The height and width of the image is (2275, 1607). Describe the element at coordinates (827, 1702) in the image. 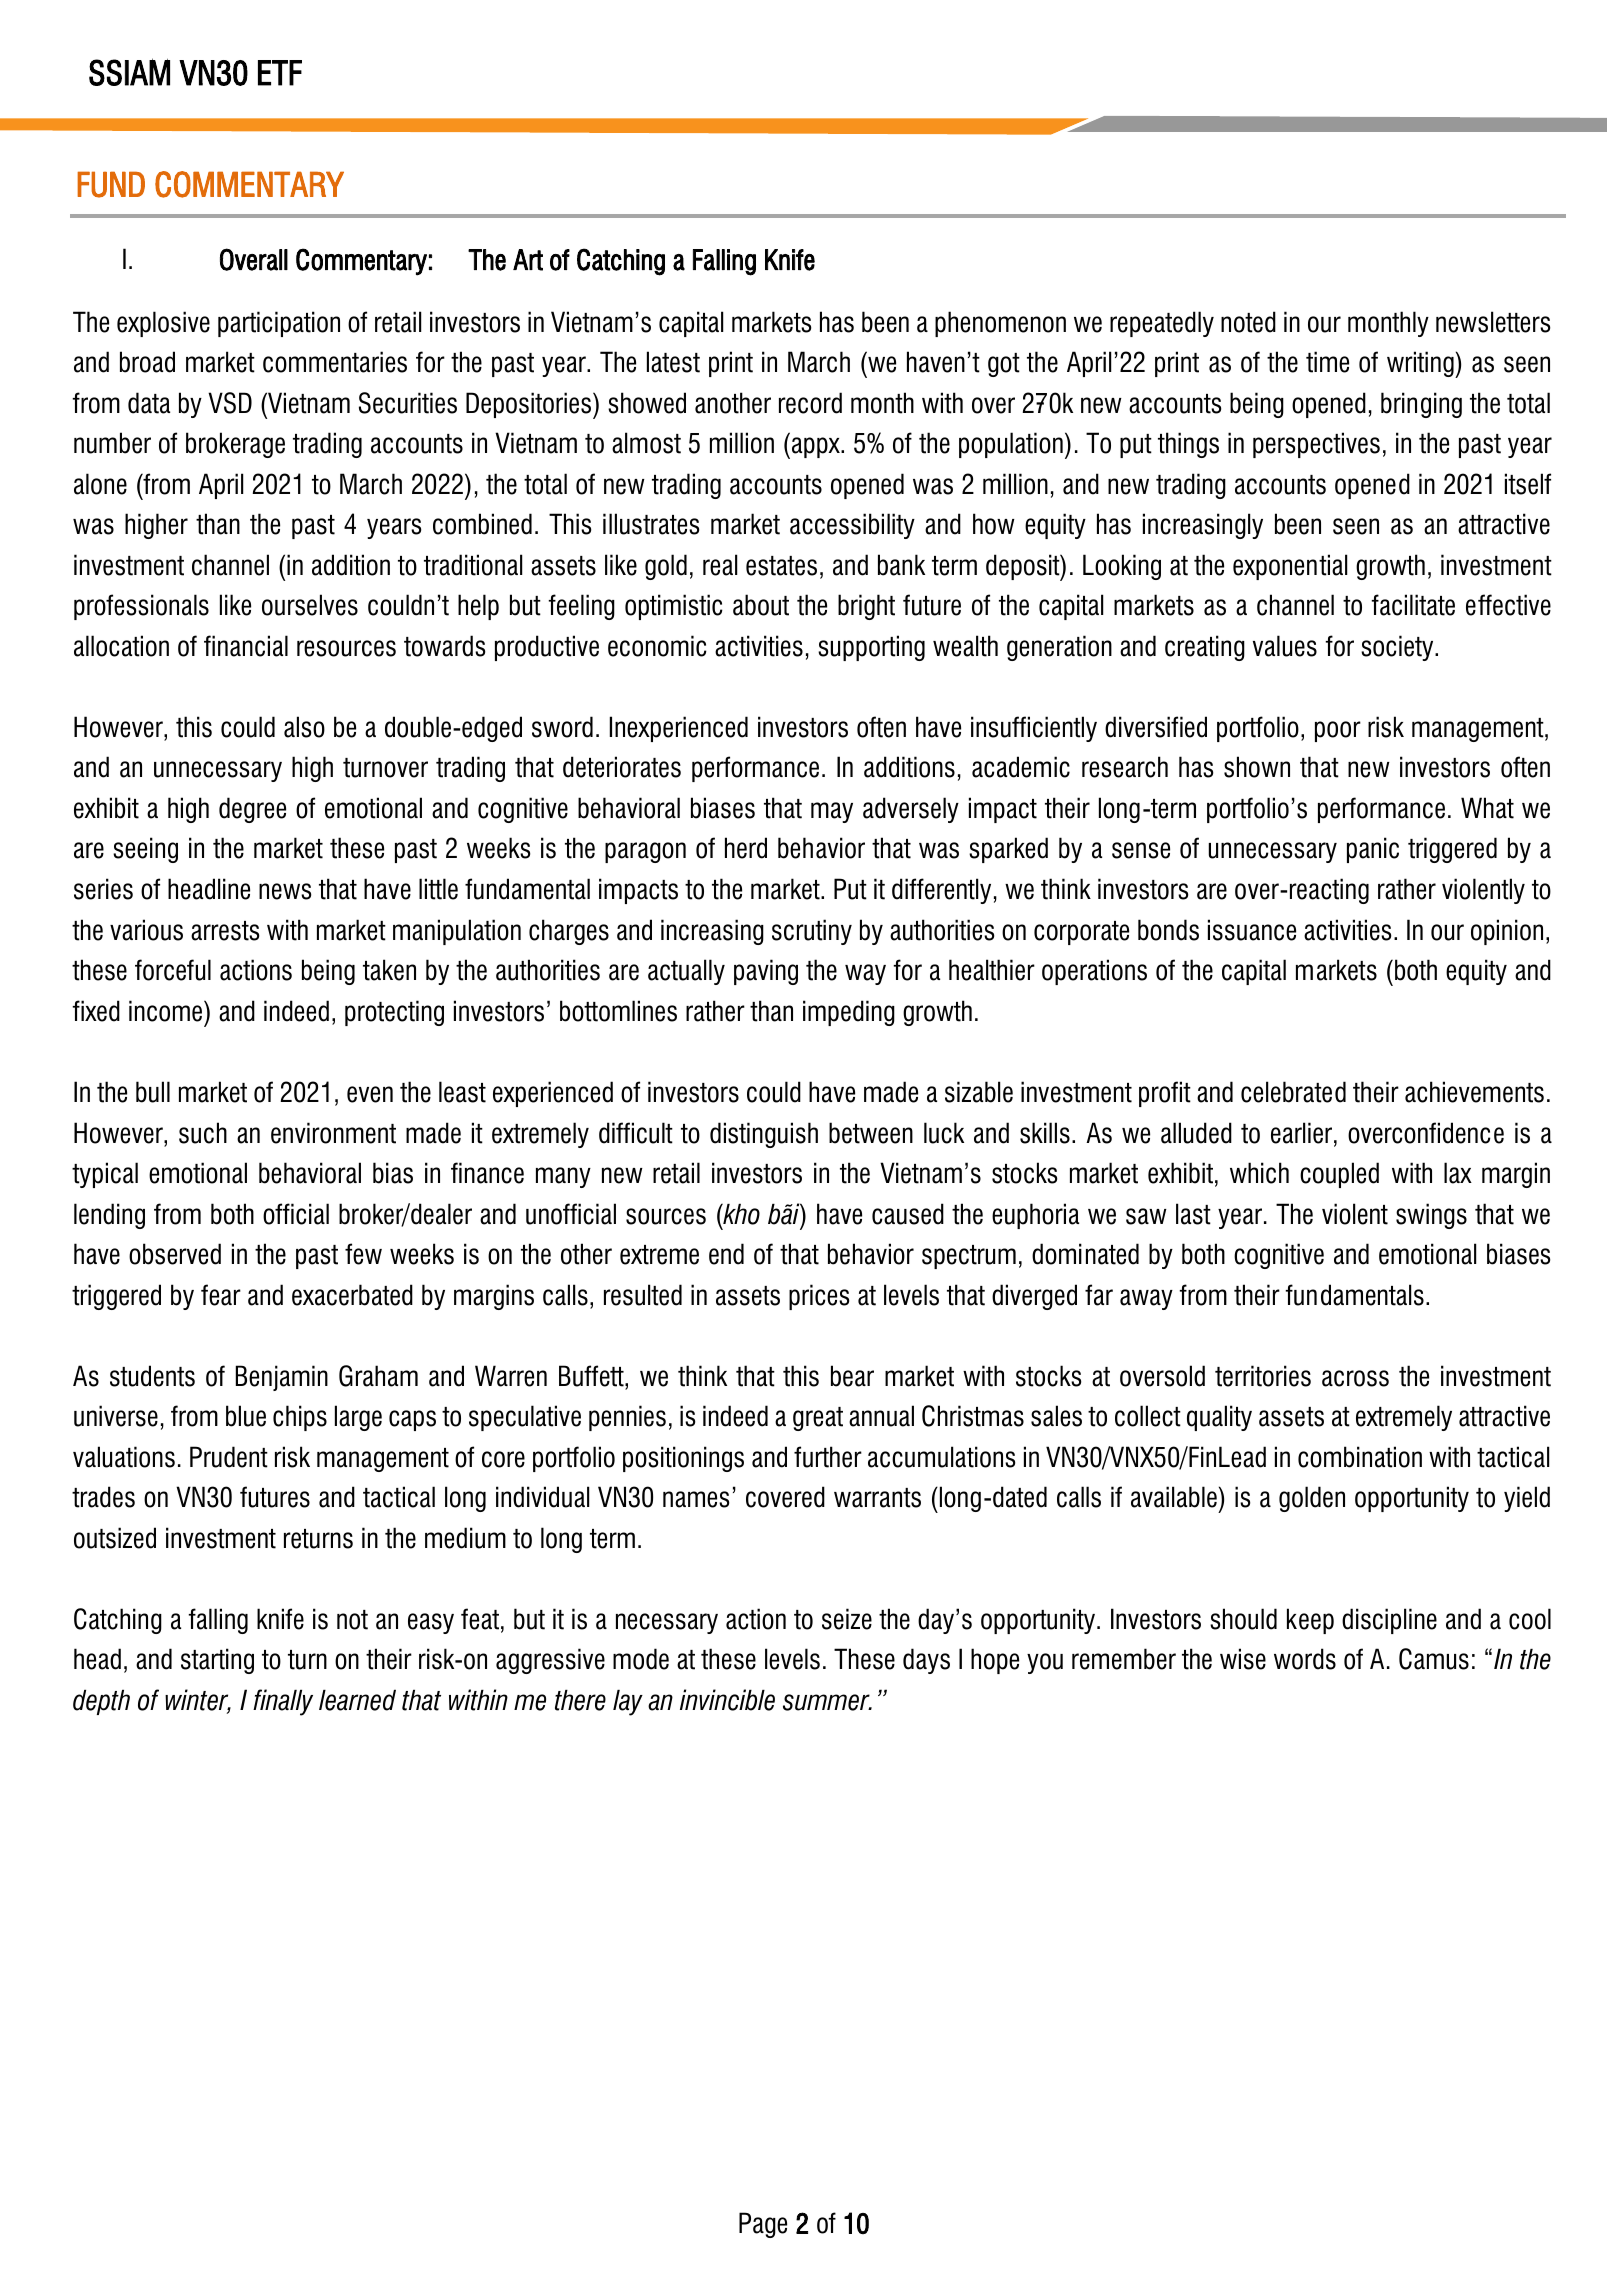

I see `summer` at that location.
